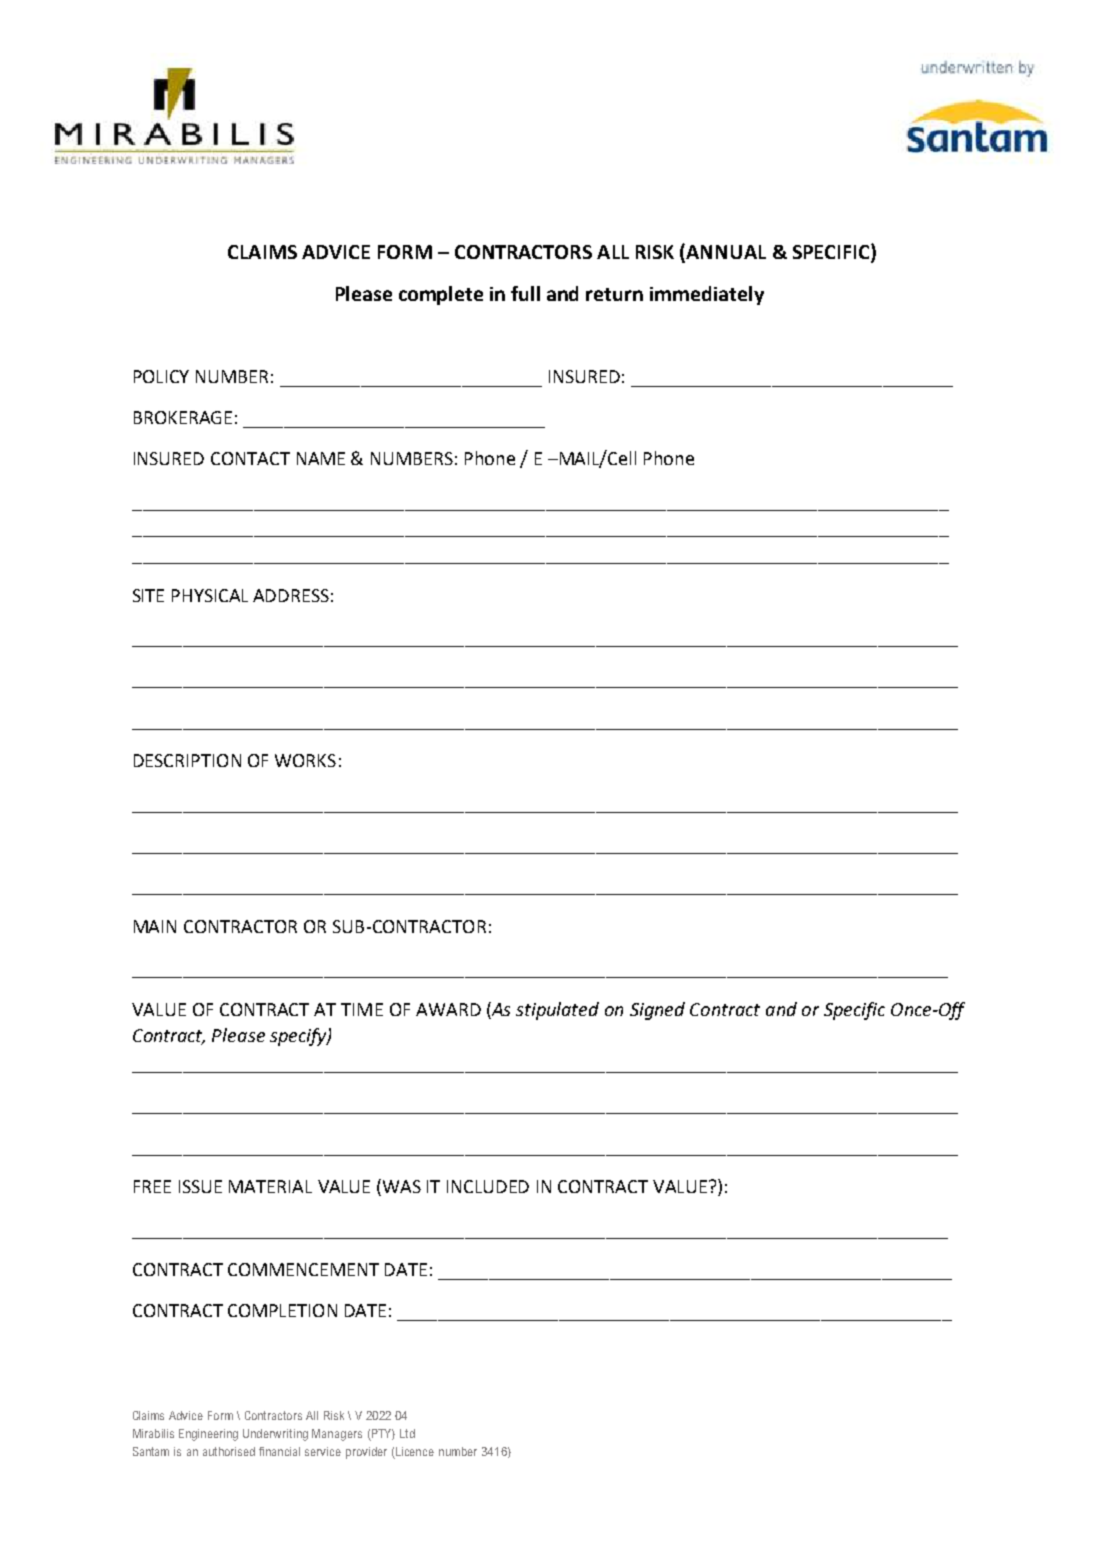 The image size is (1095, 1549). I want to click on Licence, so click(414, 1453).
